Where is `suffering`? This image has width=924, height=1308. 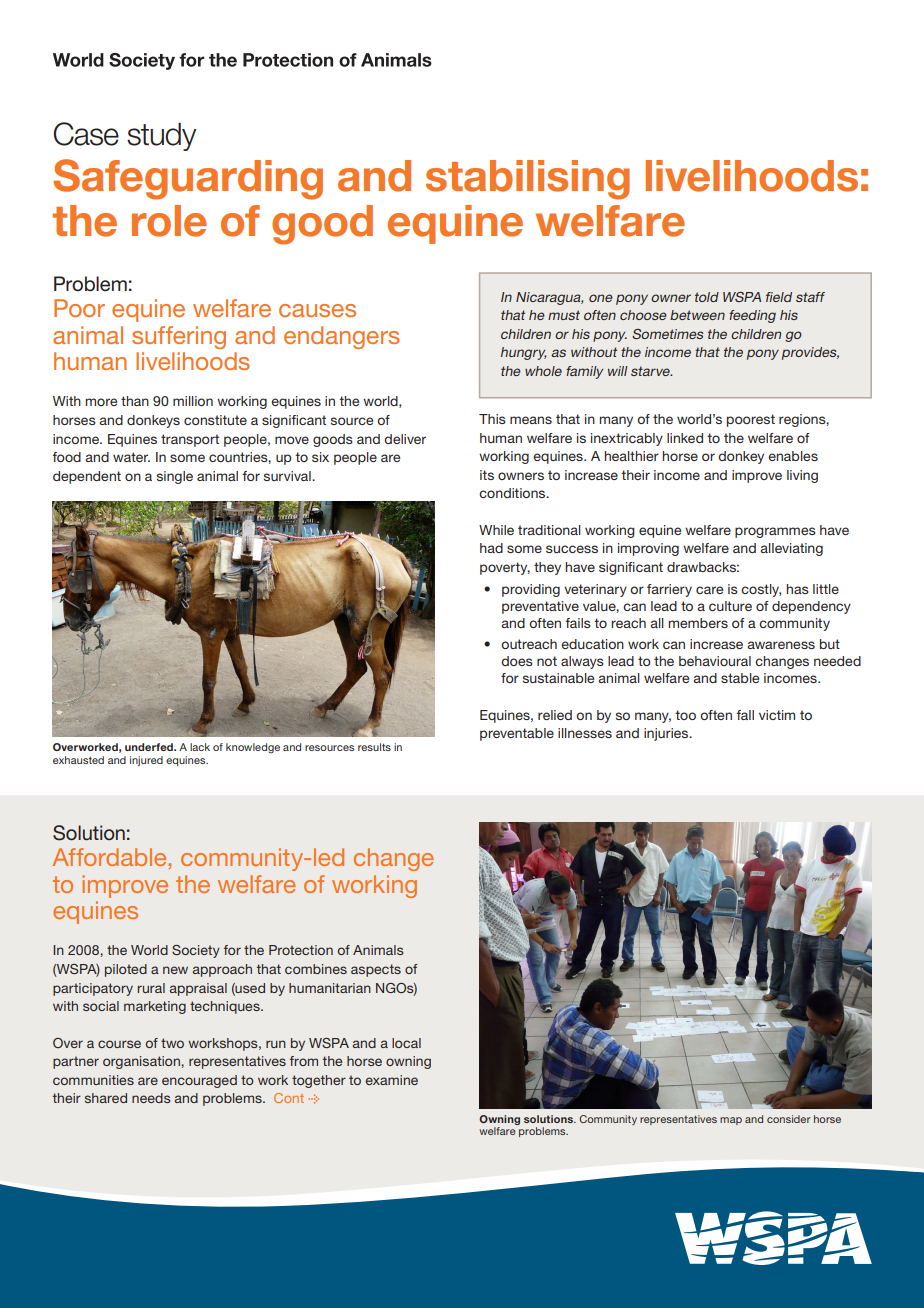 suffering is located at coordinates (179, 337).
